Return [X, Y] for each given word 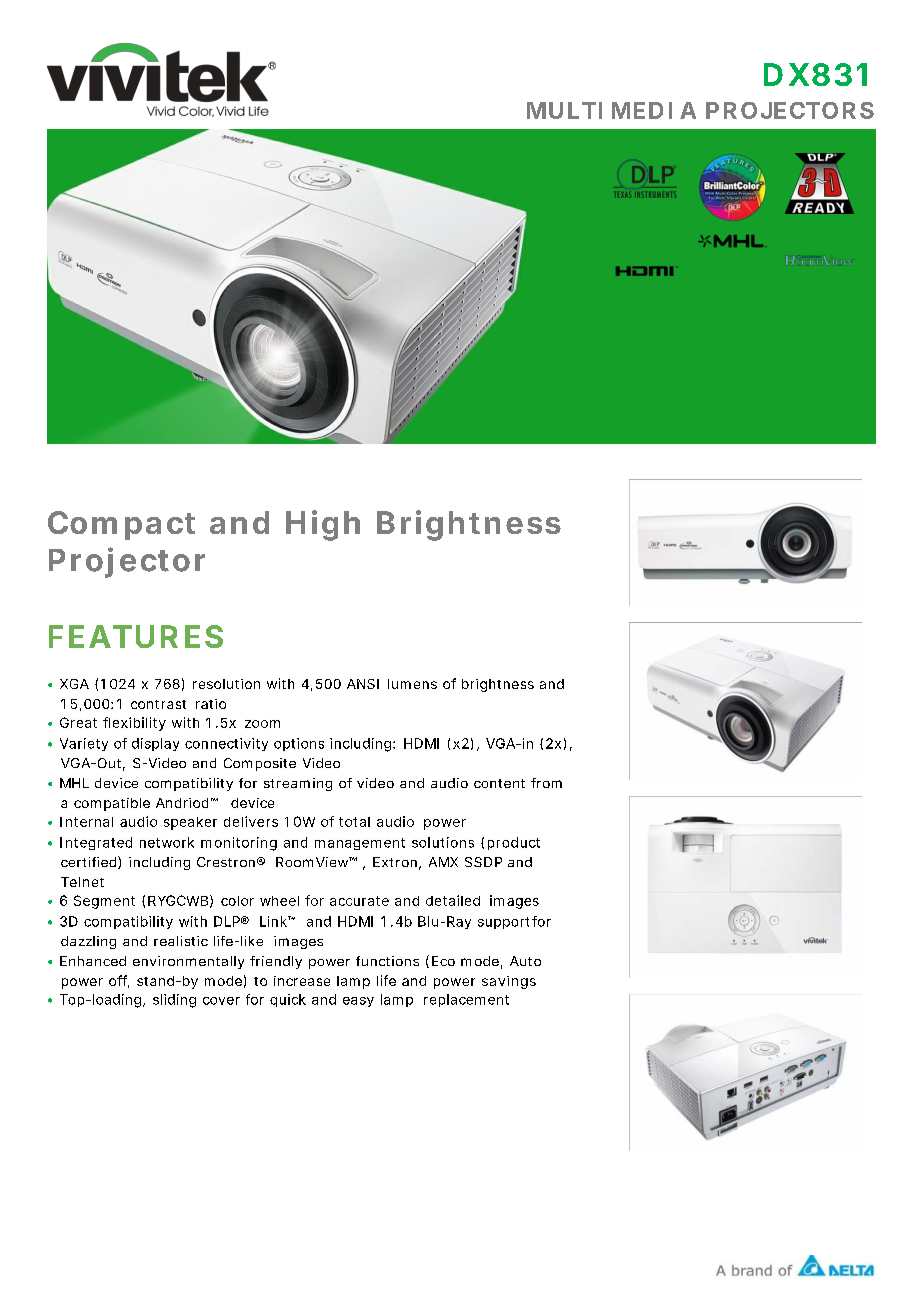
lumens [412, 684]
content [499, 783]
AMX [443, 862]
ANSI [363, 684]
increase [302, 981]
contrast [158, 704]
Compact [121, 525]
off [119, 981]
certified [88, 862]
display [155, 744]
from [546, 783]
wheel [279, 901]
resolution [226, 684]
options [299, 744]
